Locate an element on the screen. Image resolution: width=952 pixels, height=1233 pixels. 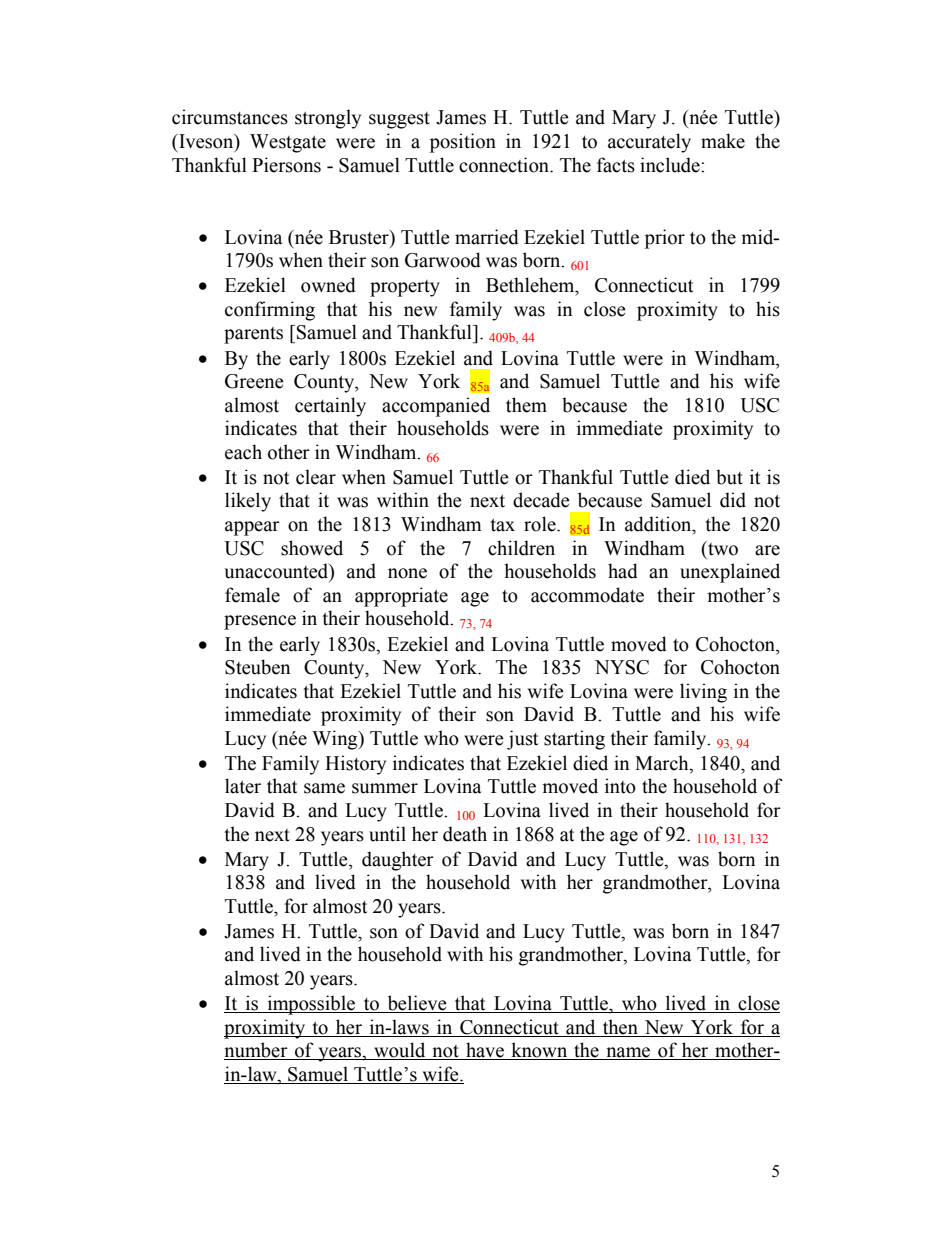
position is located at coordinates (463, 143).
